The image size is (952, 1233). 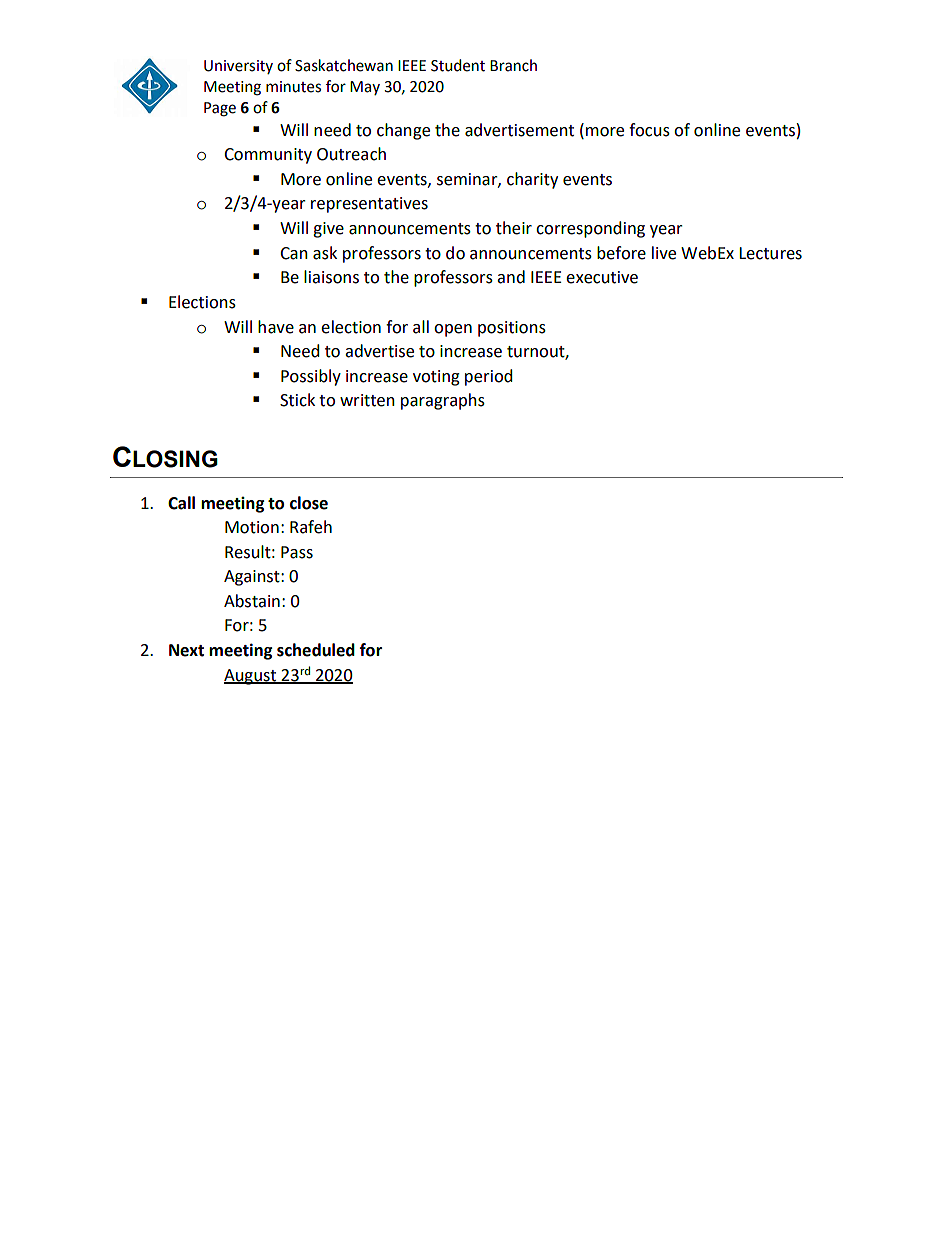 What do you see at coordinates (297, 552) in the page?
I see `Pass` at bounding box center [297, 552].
